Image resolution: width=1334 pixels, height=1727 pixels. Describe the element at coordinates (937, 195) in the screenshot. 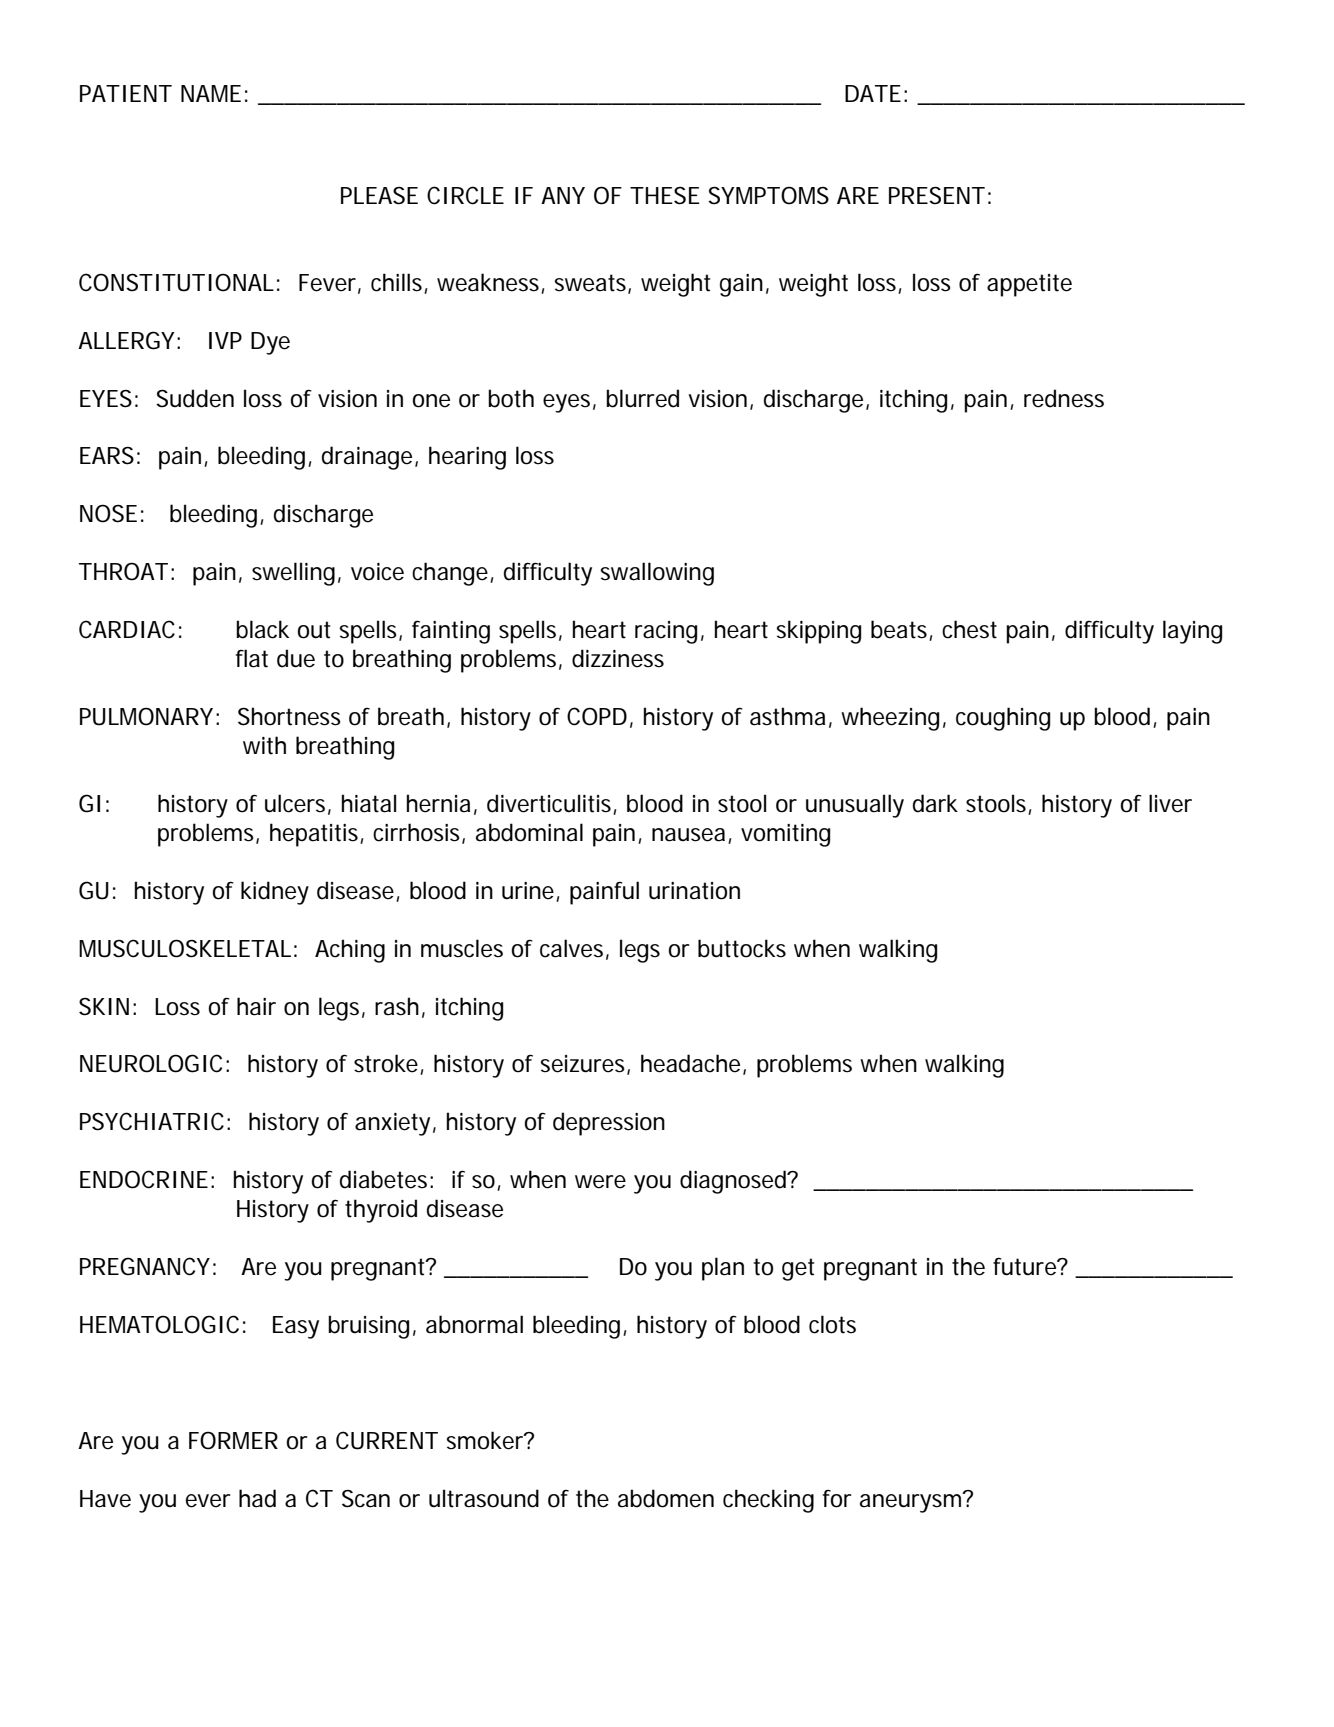

I see `PRESENT` at that location.
